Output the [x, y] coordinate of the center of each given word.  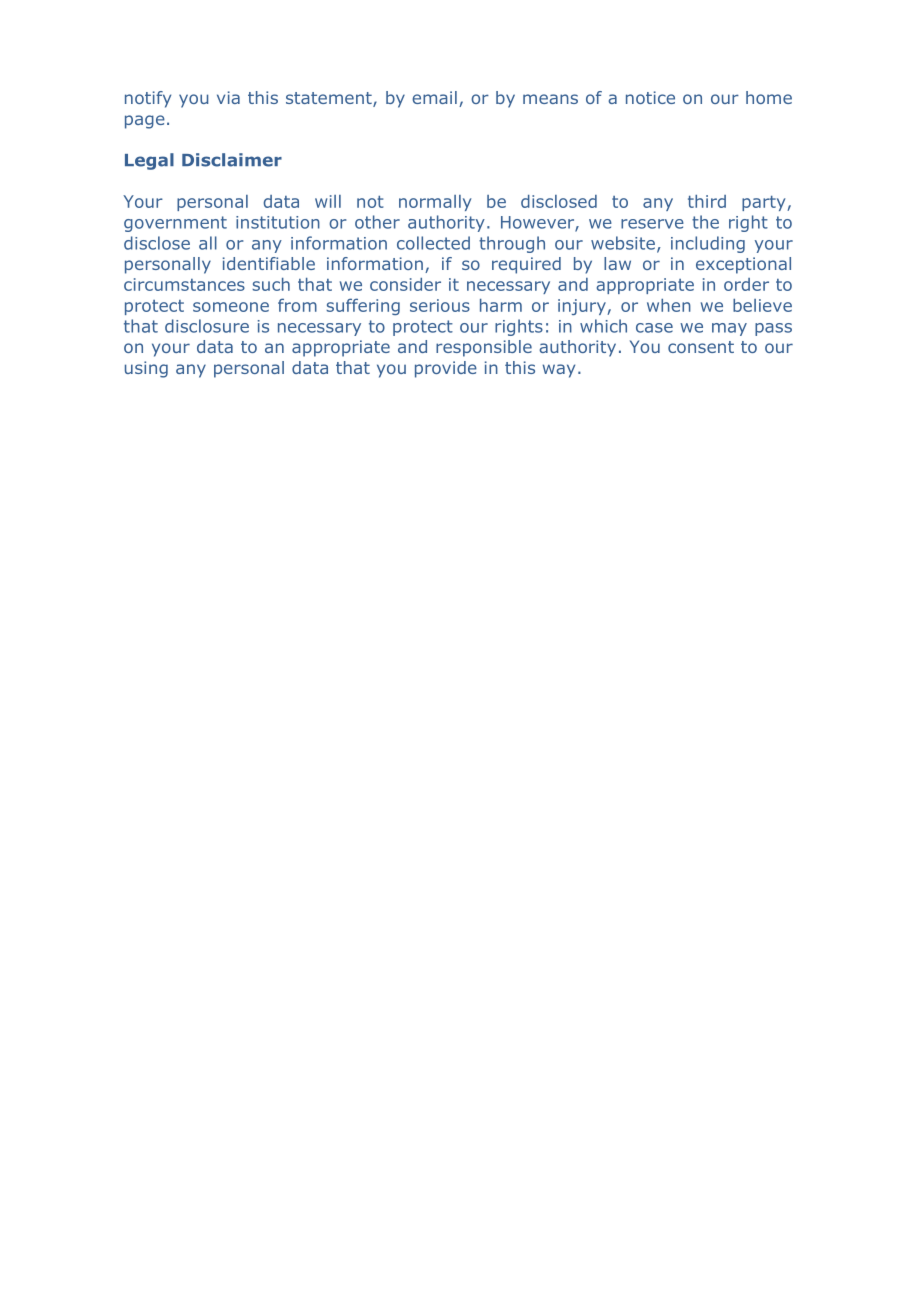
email [434, 97]
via [228, 97]
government [175, 224]
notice [650, 97]
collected [433, 243]
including [708, 244]
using [146, 369]
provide [446, 369]
